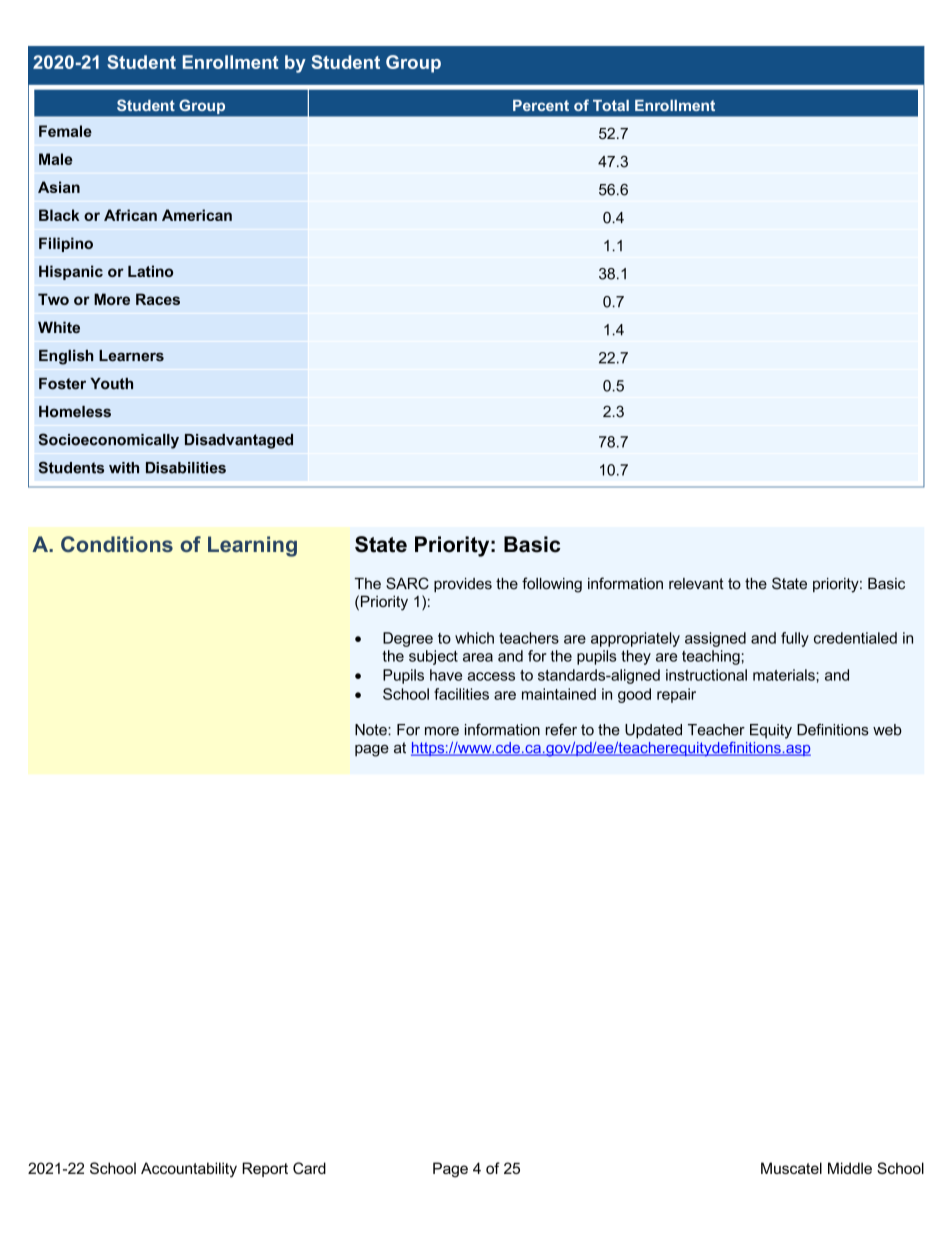  What do you see at coordinates (124, 468) in the document?
I see `with` at bounding box center [124, 468].
